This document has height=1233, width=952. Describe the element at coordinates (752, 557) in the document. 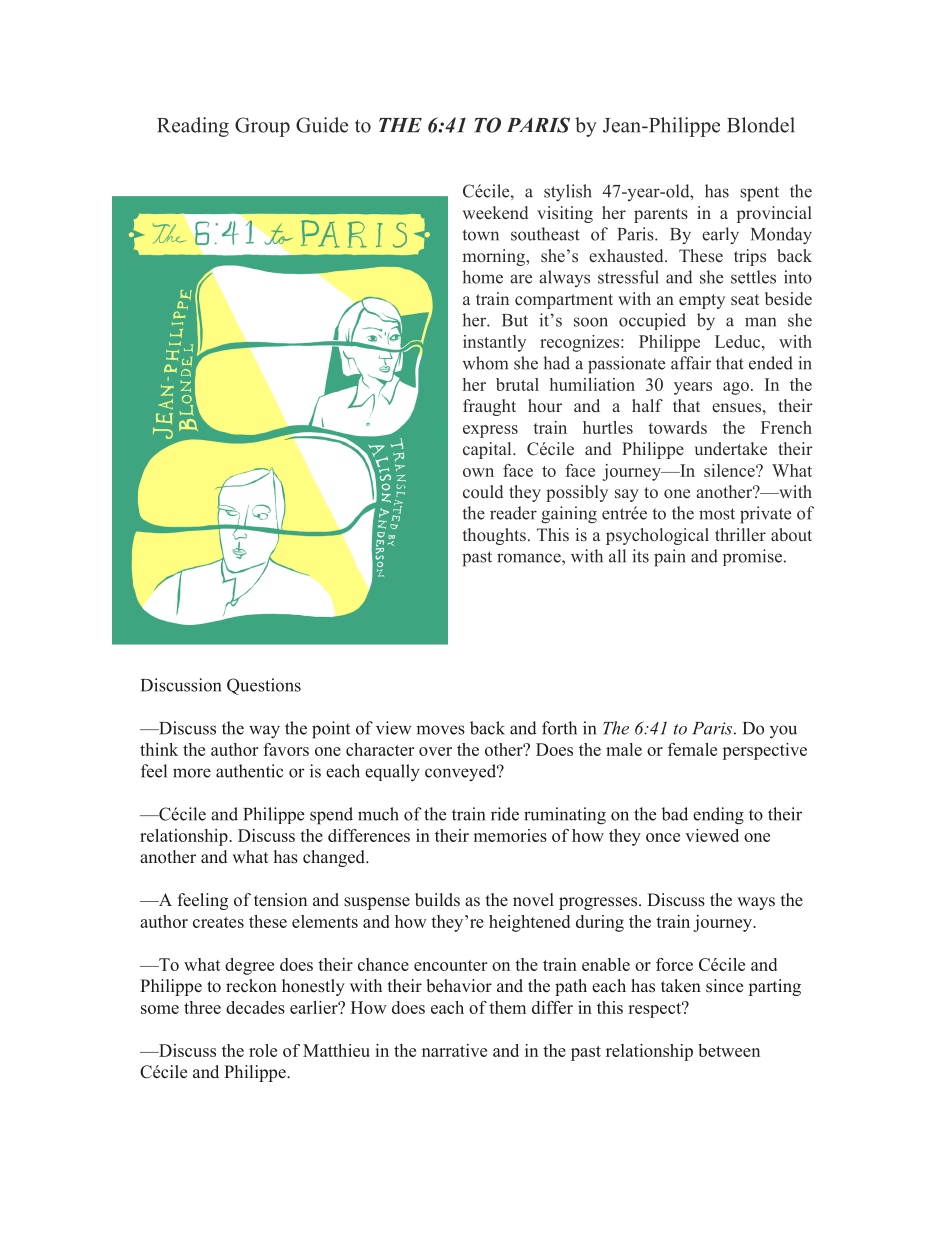

I see `promise` at that location.
